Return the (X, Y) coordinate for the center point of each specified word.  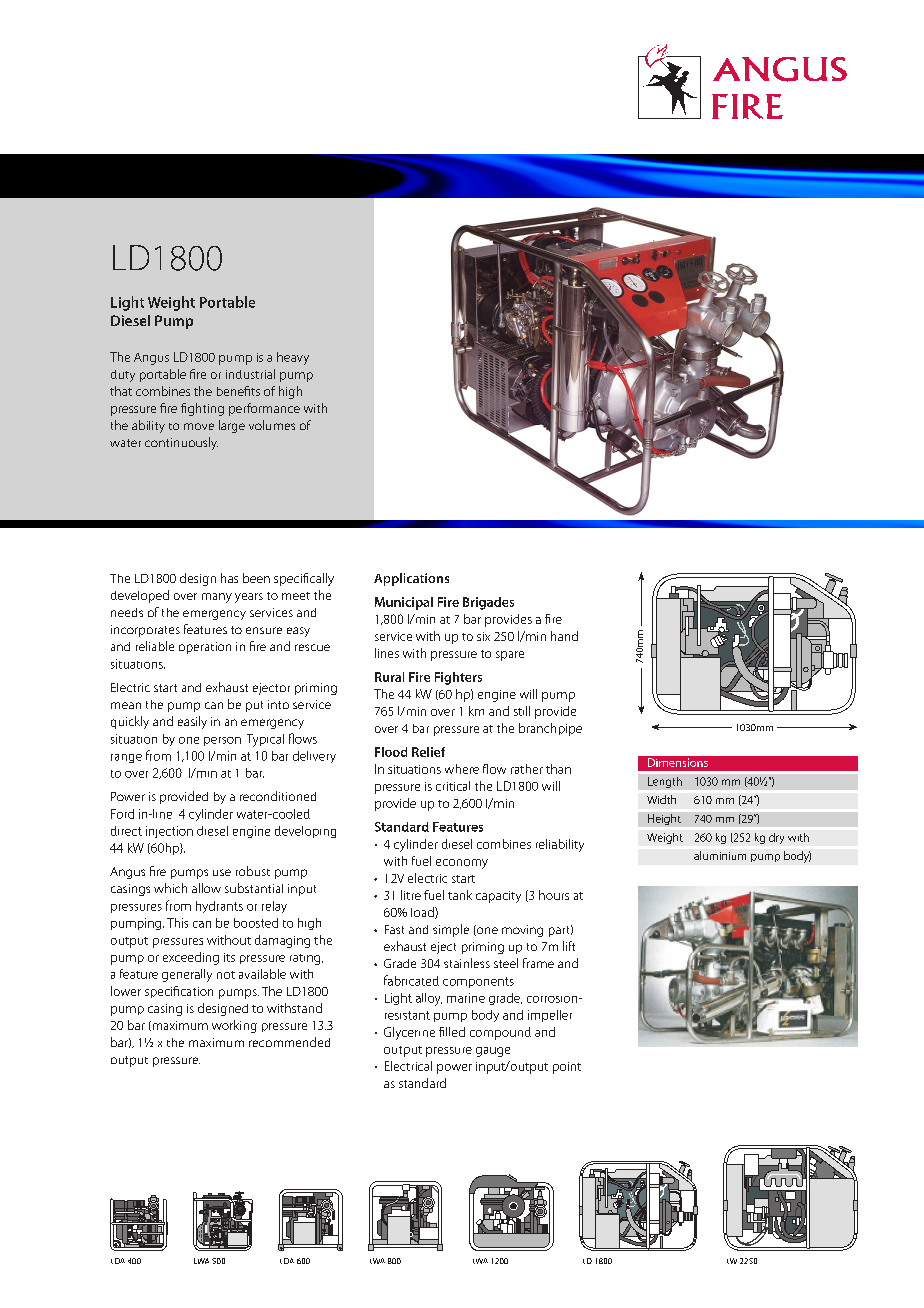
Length (665, 782)
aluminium (720, 855)
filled (452, 1032)
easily (192, 722)
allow (206, 888)
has (229, 578)
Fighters (458, 678)
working (234, 1026)
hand (564, 636)
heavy (293, 358)
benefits (238, 391)
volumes (272, 425)
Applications (411, 579)
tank (460, 895)
